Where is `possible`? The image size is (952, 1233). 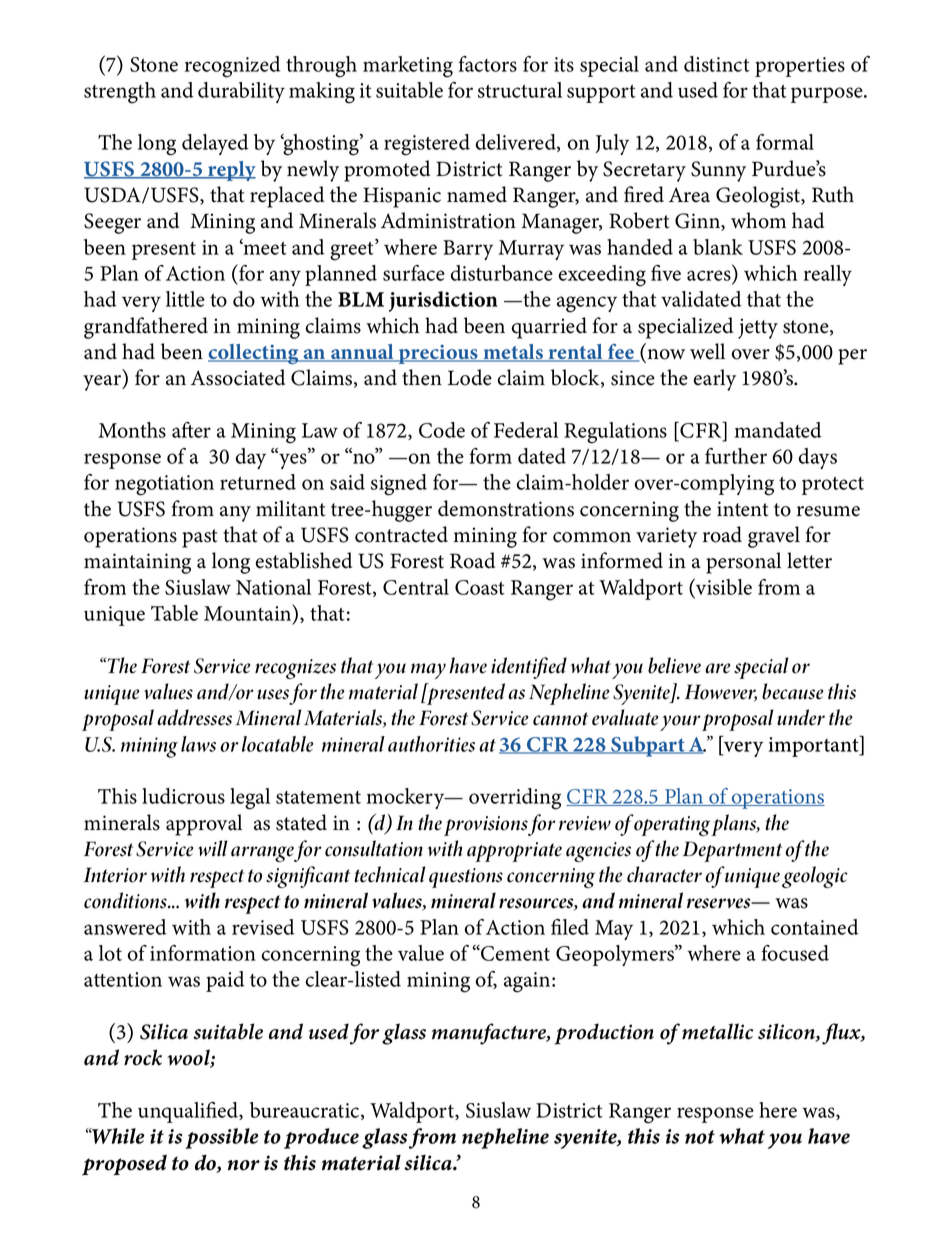
possible is located at coordinates (222, 1138).
